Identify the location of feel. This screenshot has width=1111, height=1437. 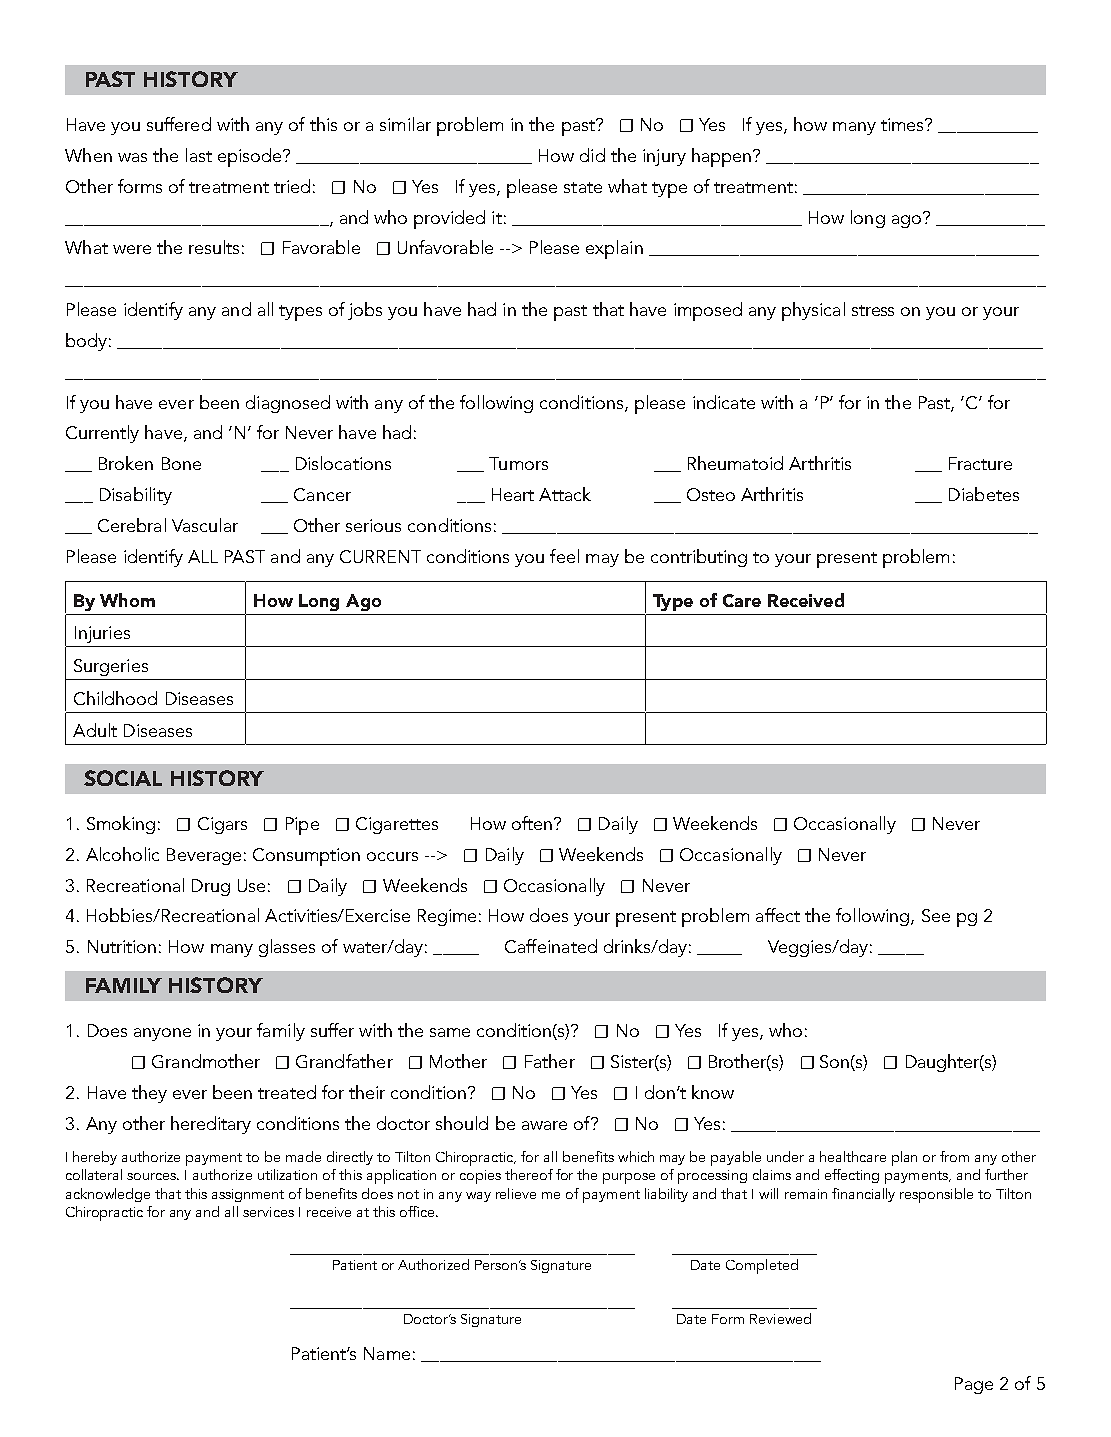
(564, 556).
